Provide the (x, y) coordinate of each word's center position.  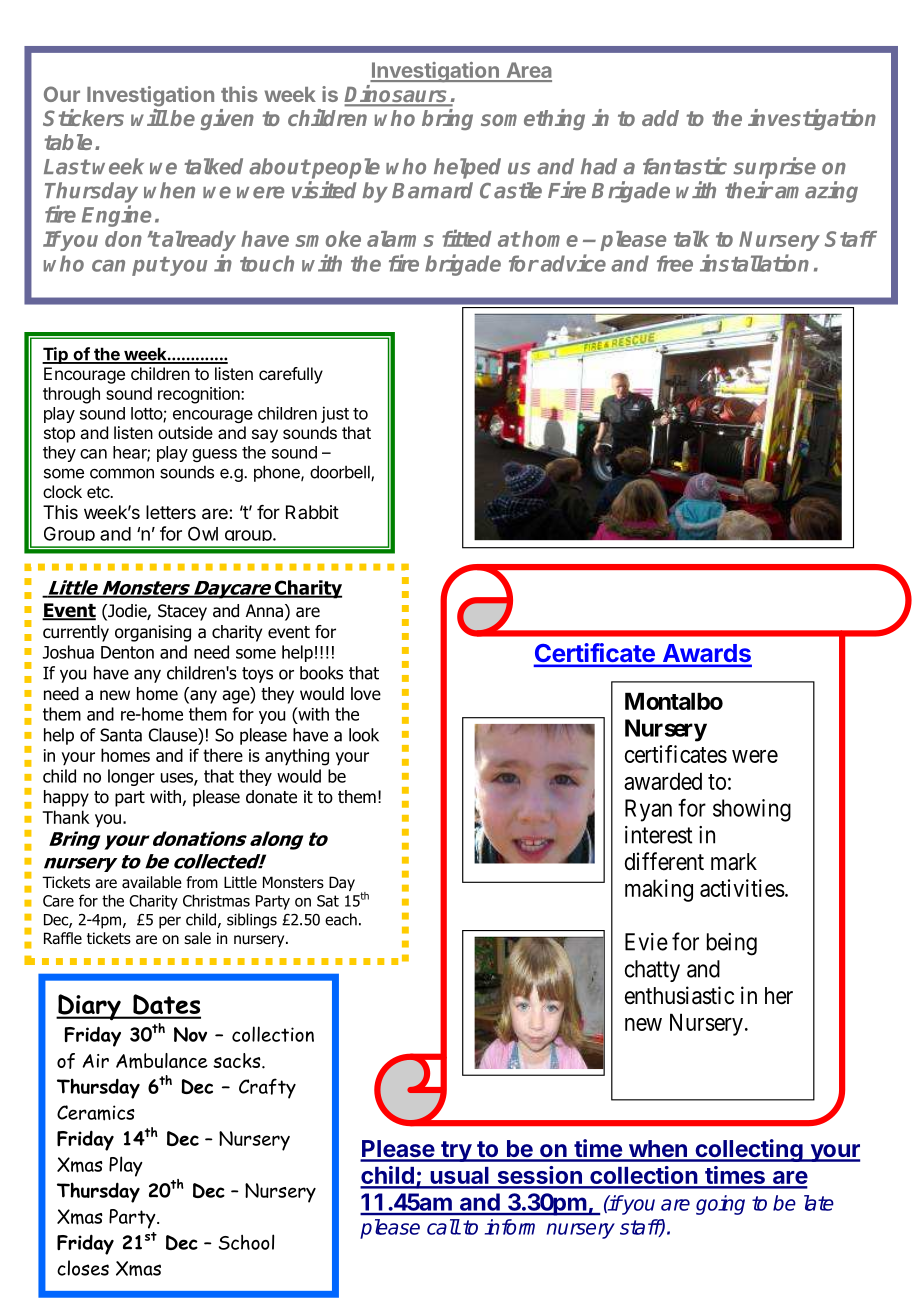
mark (734, 862)
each (341, 919)
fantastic (685, 166)
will (149, 117)
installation (754, 263)
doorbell (341, 473)
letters (171, 512)
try (456, 1151)
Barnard (432, 190)
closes (83, 1268)
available (152, 882)
